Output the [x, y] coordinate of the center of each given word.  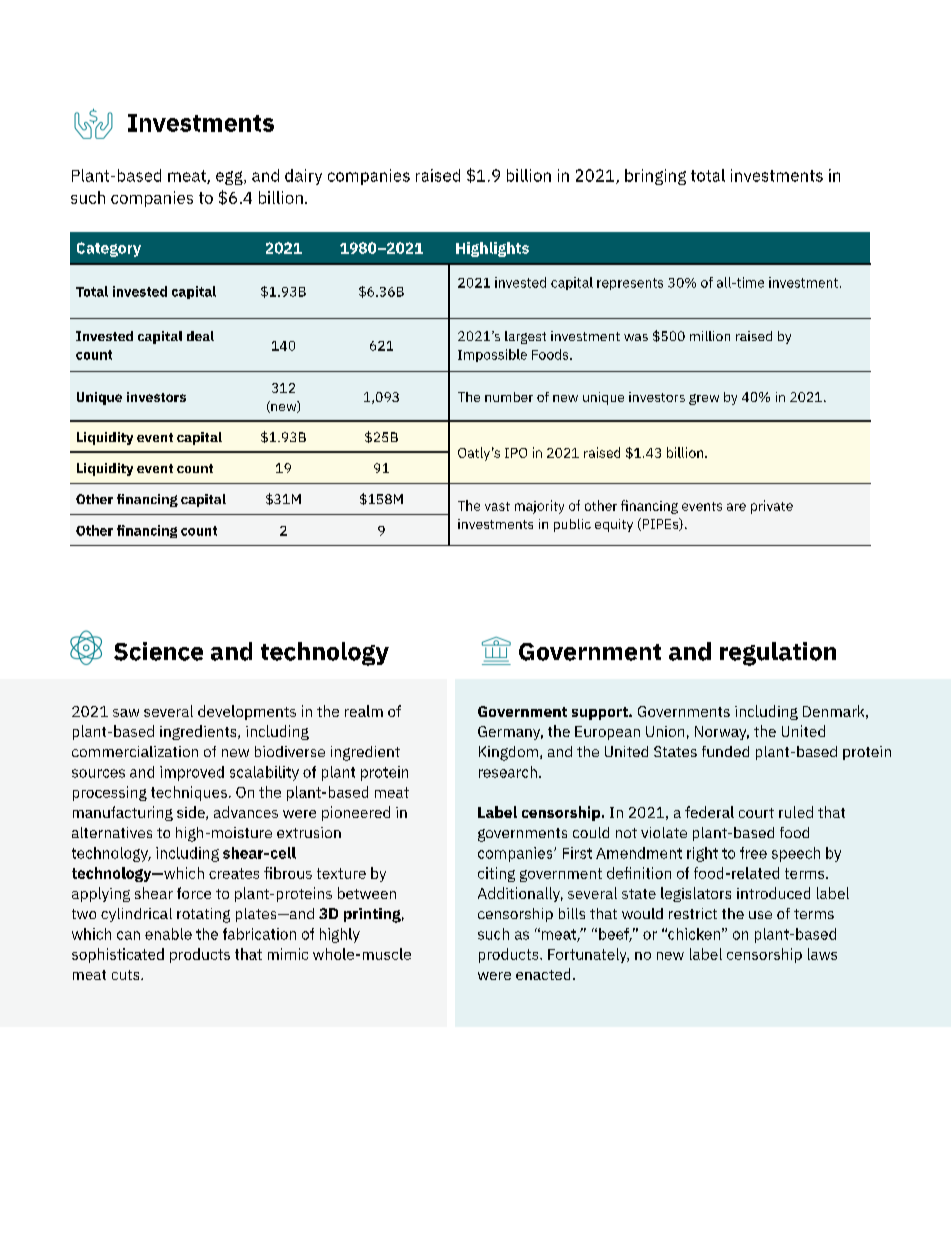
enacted [543, 974]
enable [168, 934]
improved [192, 773]
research [508, 772]
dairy [303, 177]
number [509, 397]
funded [725, 751]
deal [200, 336]
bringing [655, 177]
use [760, 915]
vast [497, 506]
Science [158, 651]
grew [704, 399]
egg [230, 178]
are [736, 507]
